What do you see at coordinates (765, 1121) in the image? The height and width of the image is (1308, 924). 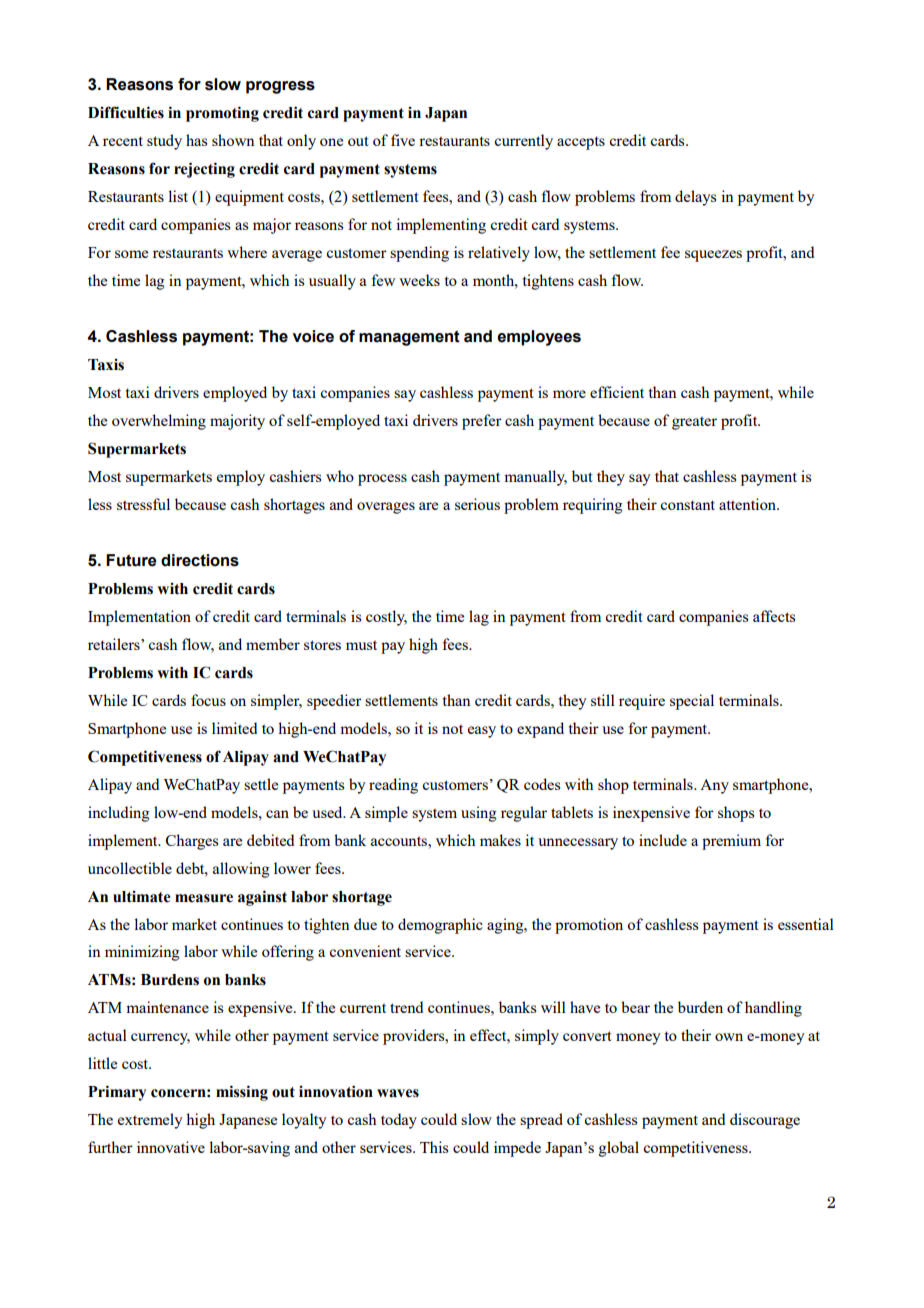 I see `discourage` at bounding box center [765, 1121].
